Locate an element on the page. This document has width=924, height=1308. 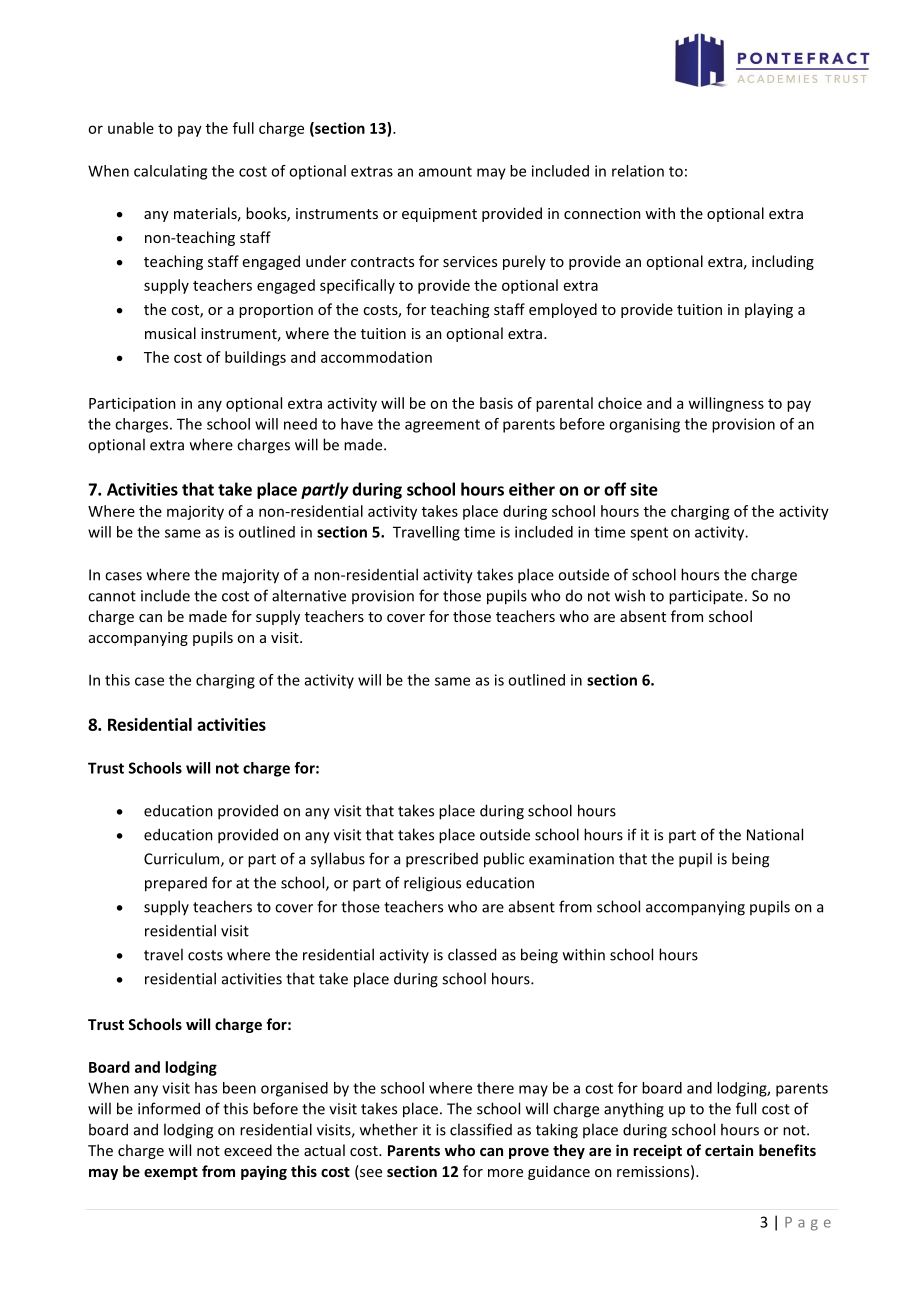
alternative is located at coordinates (309, 595).
